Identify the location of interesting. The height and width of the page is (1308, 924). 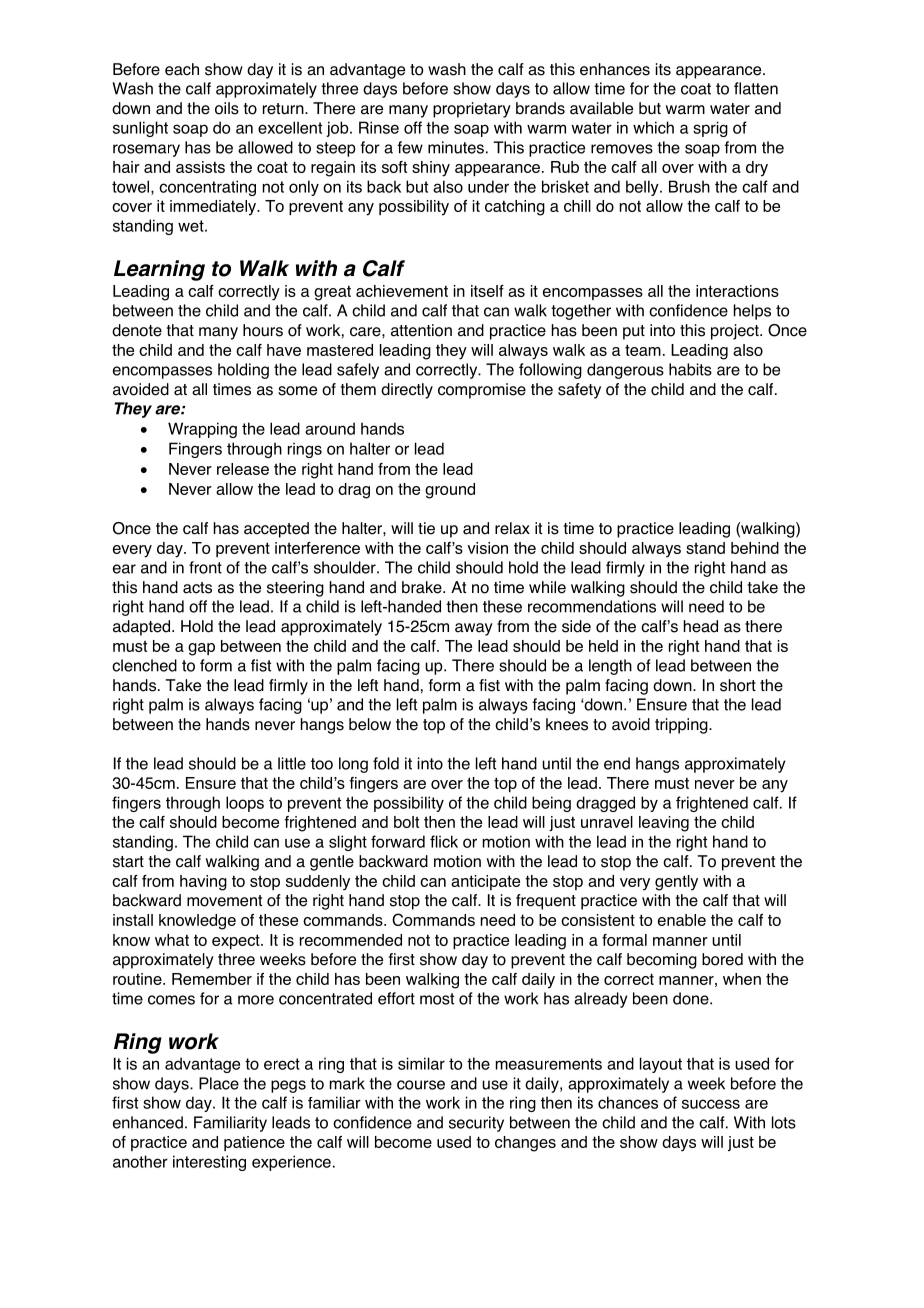
(209, 1163).
